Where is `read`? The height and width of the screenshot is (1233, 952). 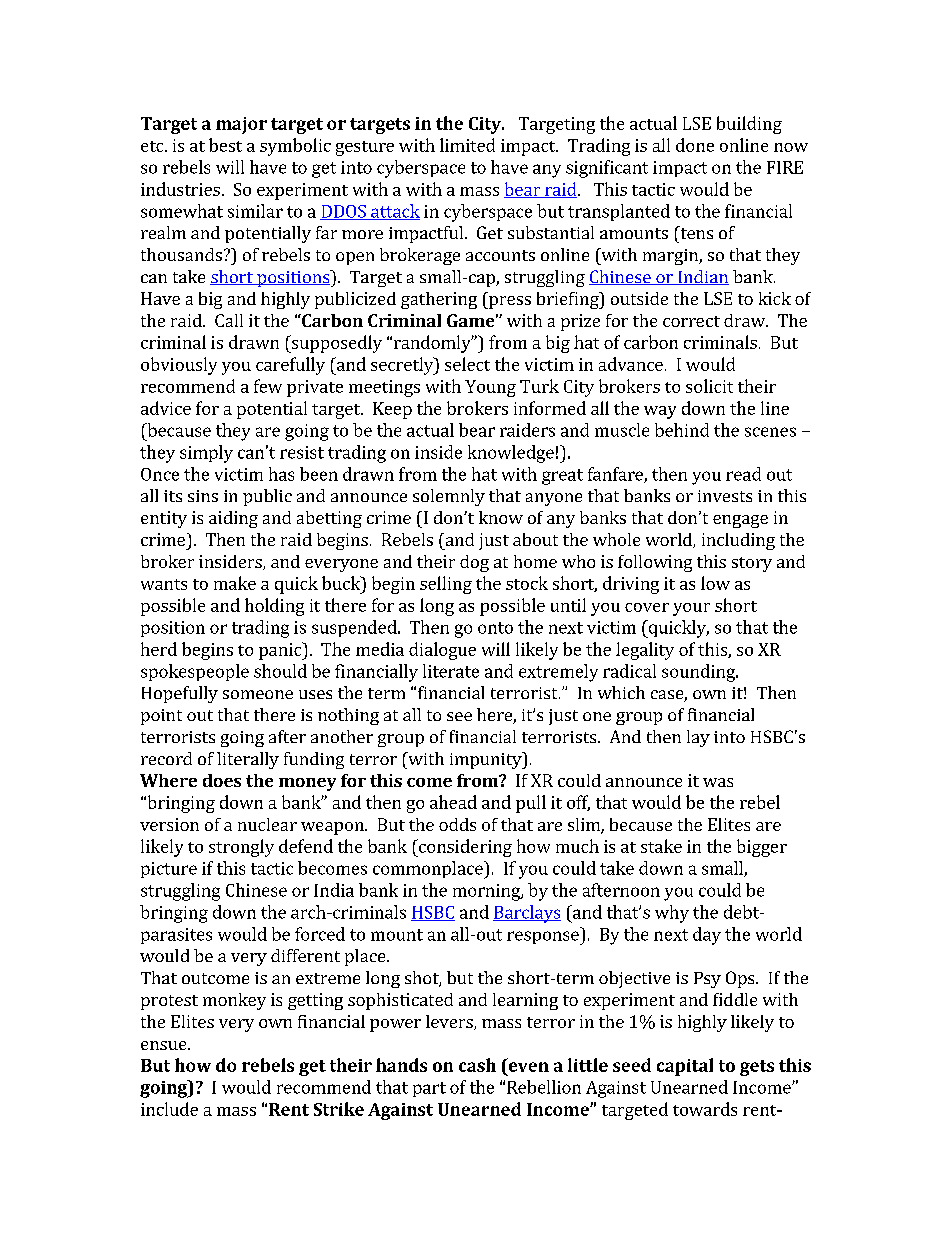 read is located at coordinates (743, 474).
